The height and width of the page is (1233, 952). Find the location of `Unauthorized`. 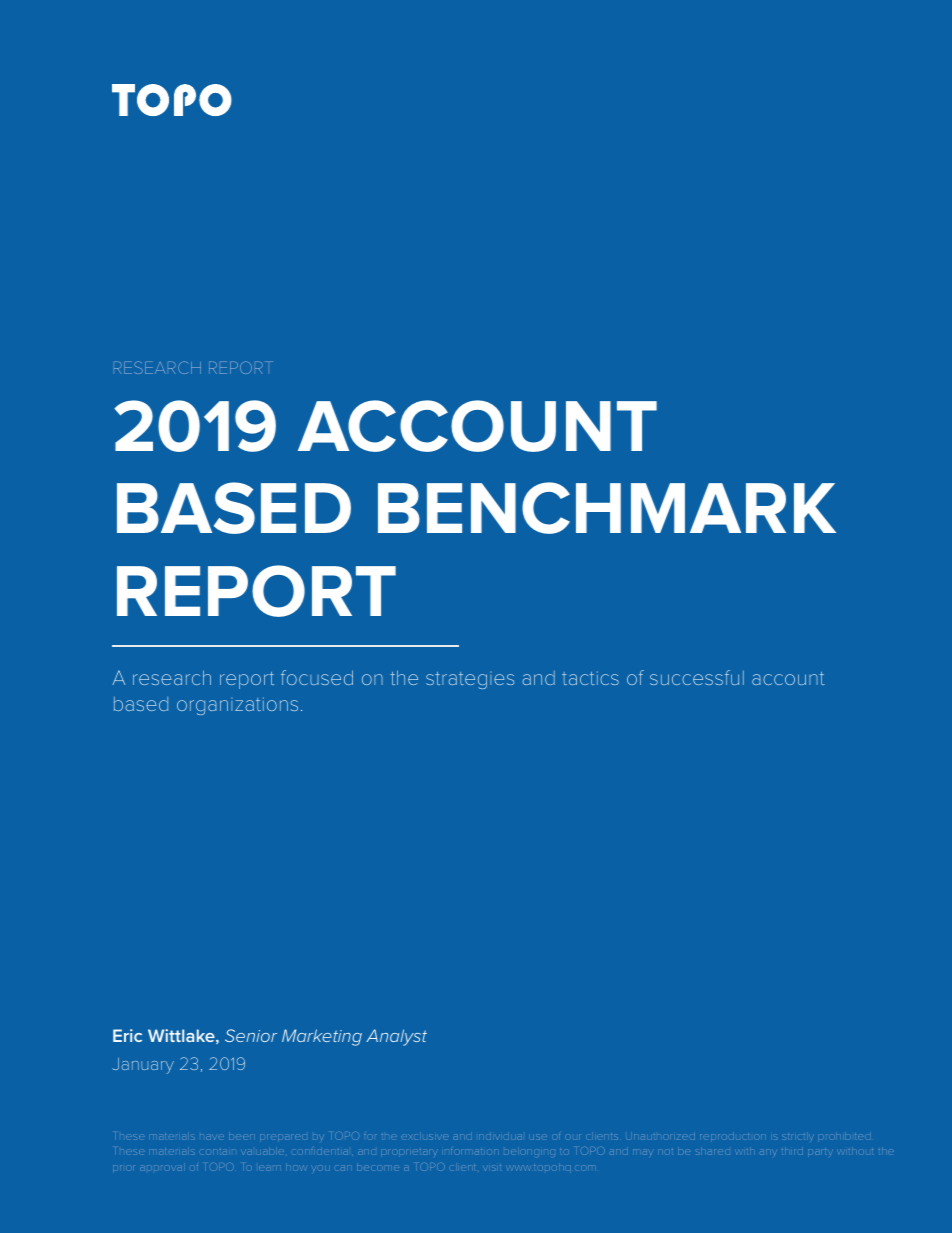

Unauthorized is located at coordinates (661, 1137).
